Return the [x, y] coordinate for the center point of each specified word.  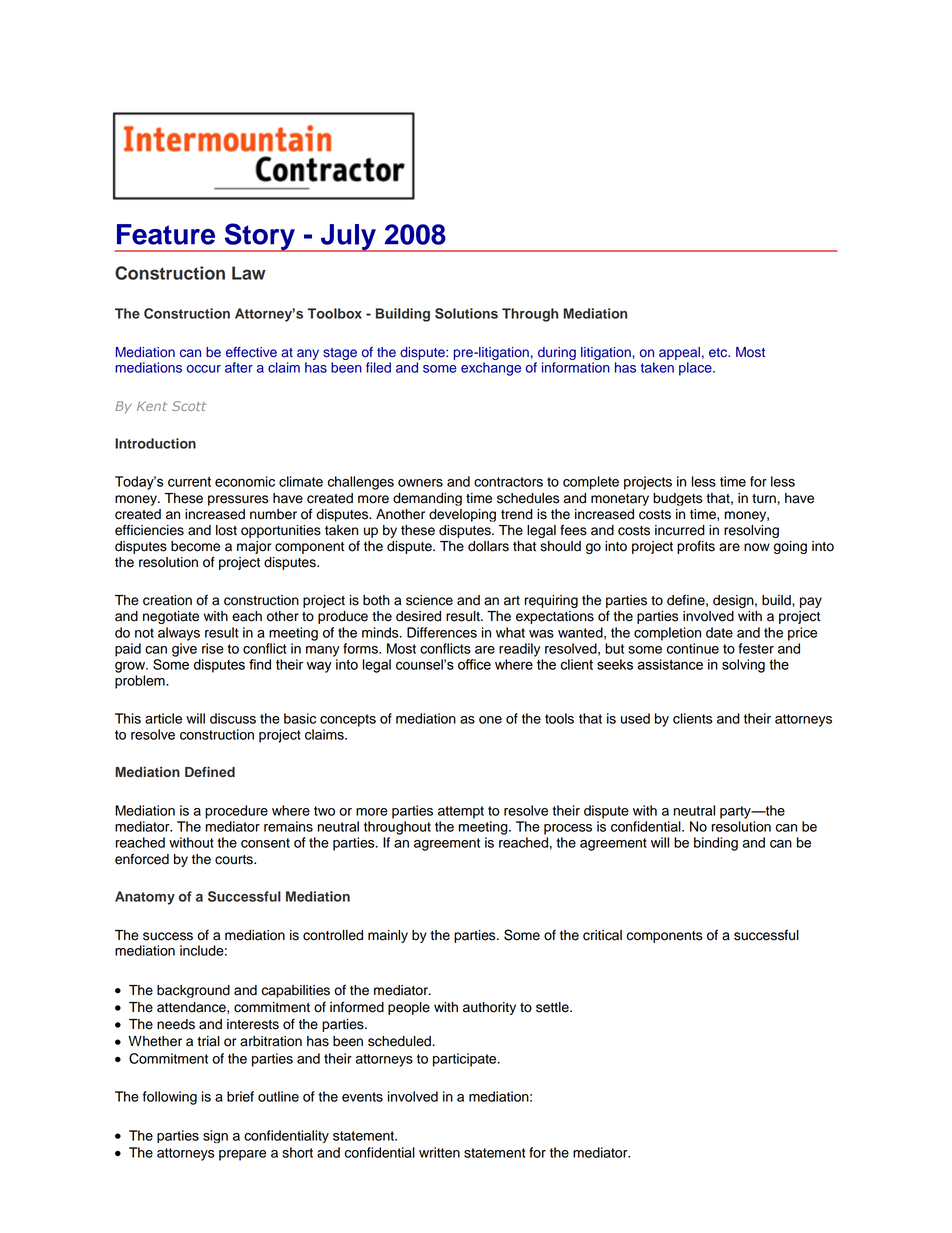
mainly [388, 936]
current [189, 481]
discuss [233, 718]
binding [716, 844]
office [474, 664]
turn [764, 499]
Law [249, 273]
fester [756, 648]
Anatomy [145, 898]
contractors [508, 482]
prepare [242, 1155]
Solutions [466, 313]
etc [719, 353]
